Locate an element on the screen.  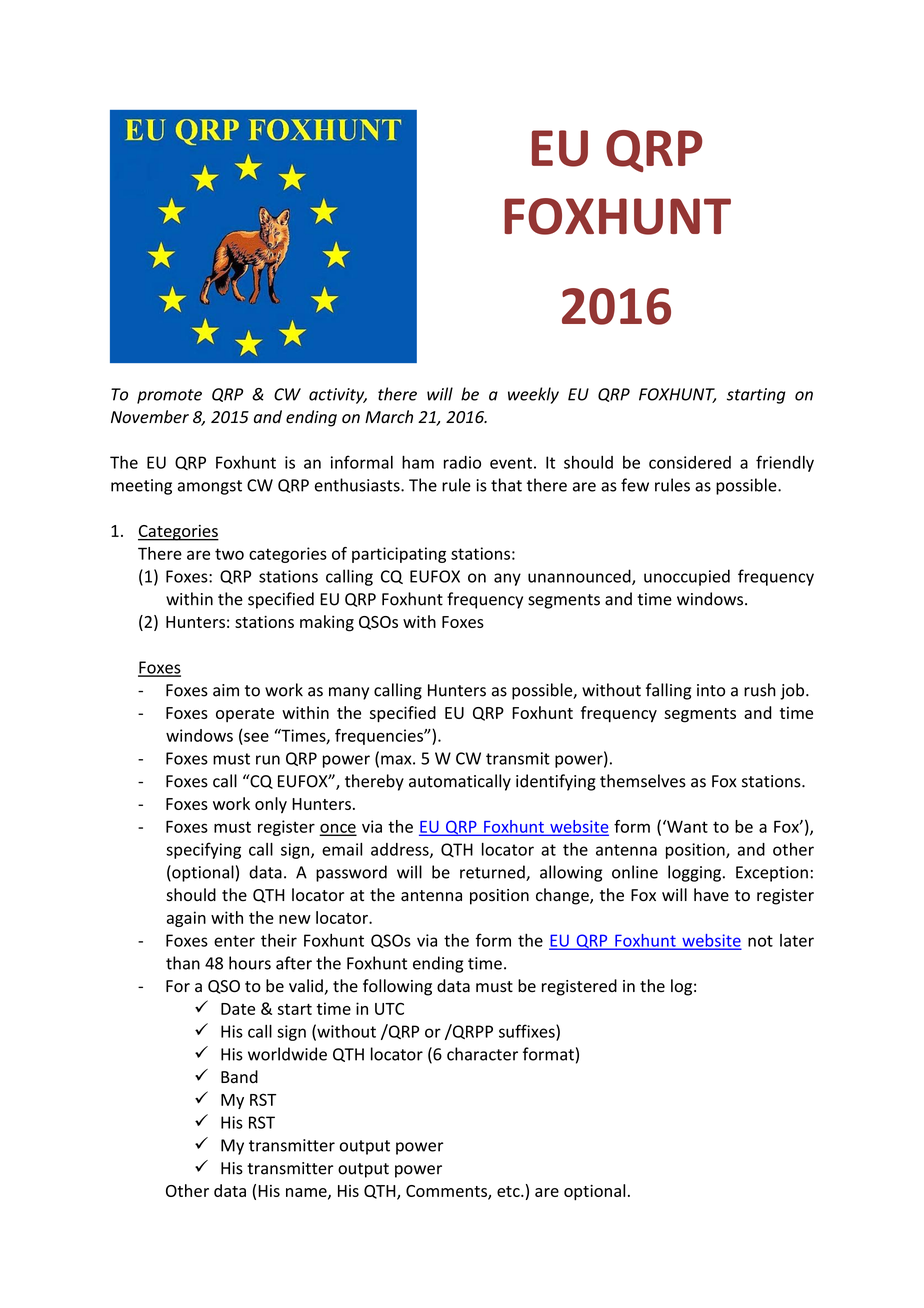
only is located at coordinates (271, 805).
